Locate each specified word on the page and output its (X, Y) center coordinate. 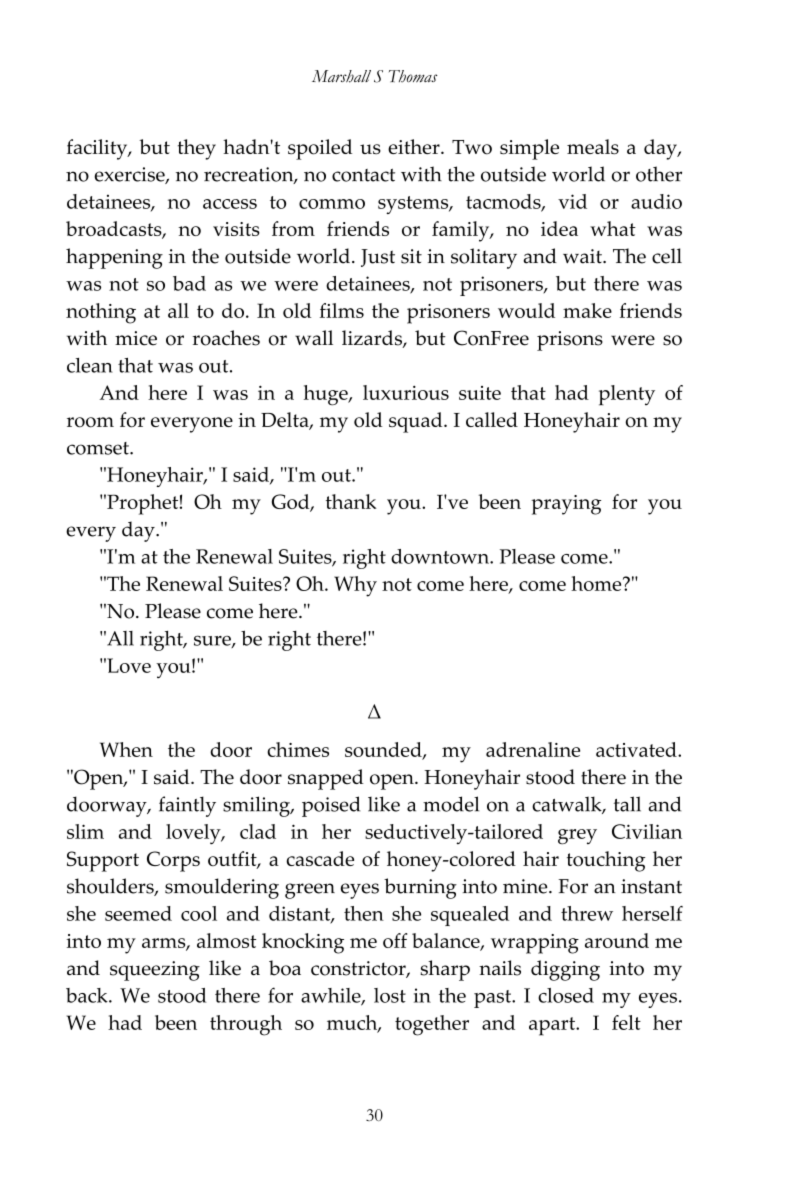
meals (593, 147)
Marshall (341, 76)
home (597, 583)
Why (355, 586)
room (90, 422)
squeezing (155, 971)
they (197, 149)
